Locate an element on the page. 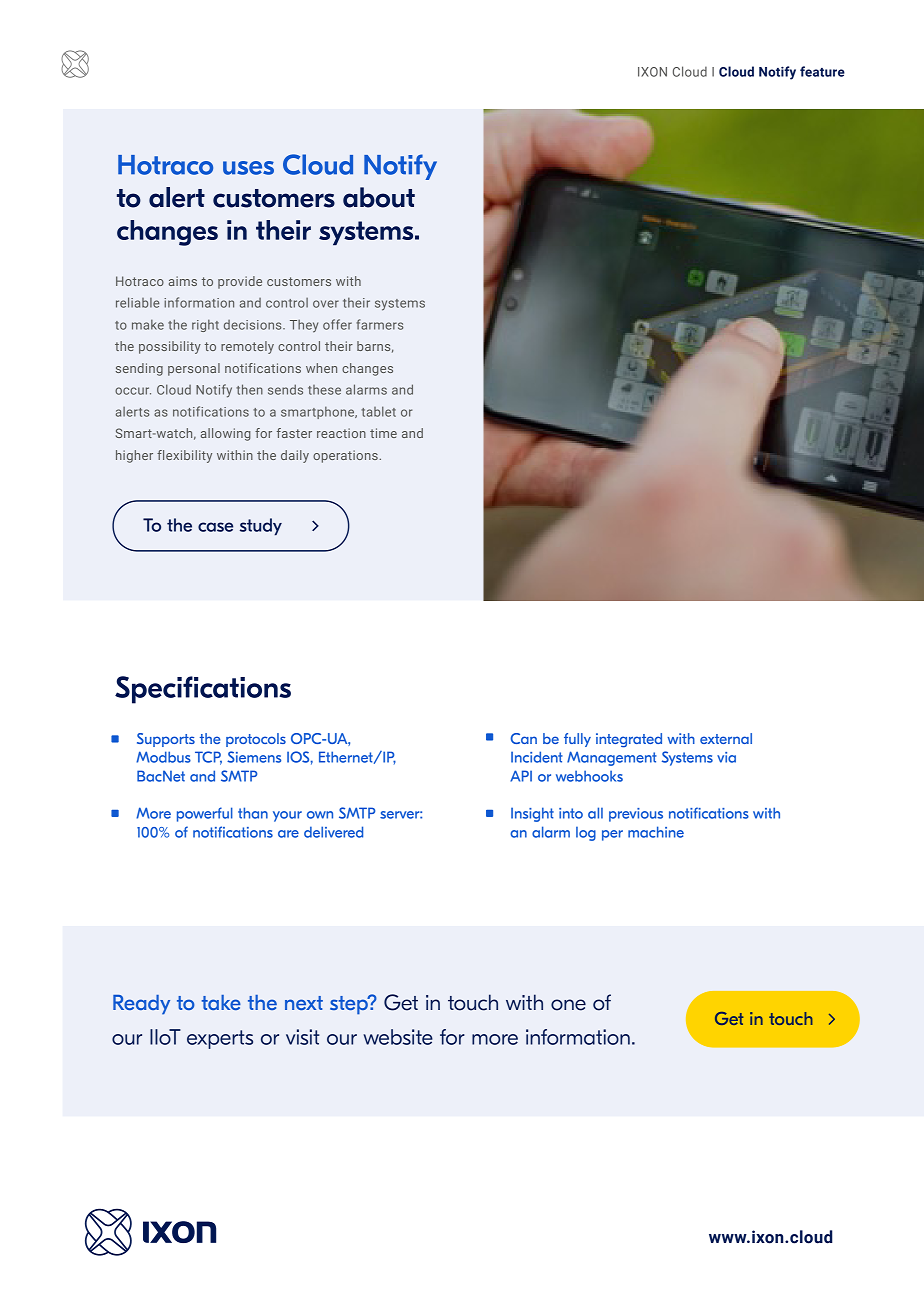 This image has height=1308, width=924. about is located at coordinates (379, 197).
